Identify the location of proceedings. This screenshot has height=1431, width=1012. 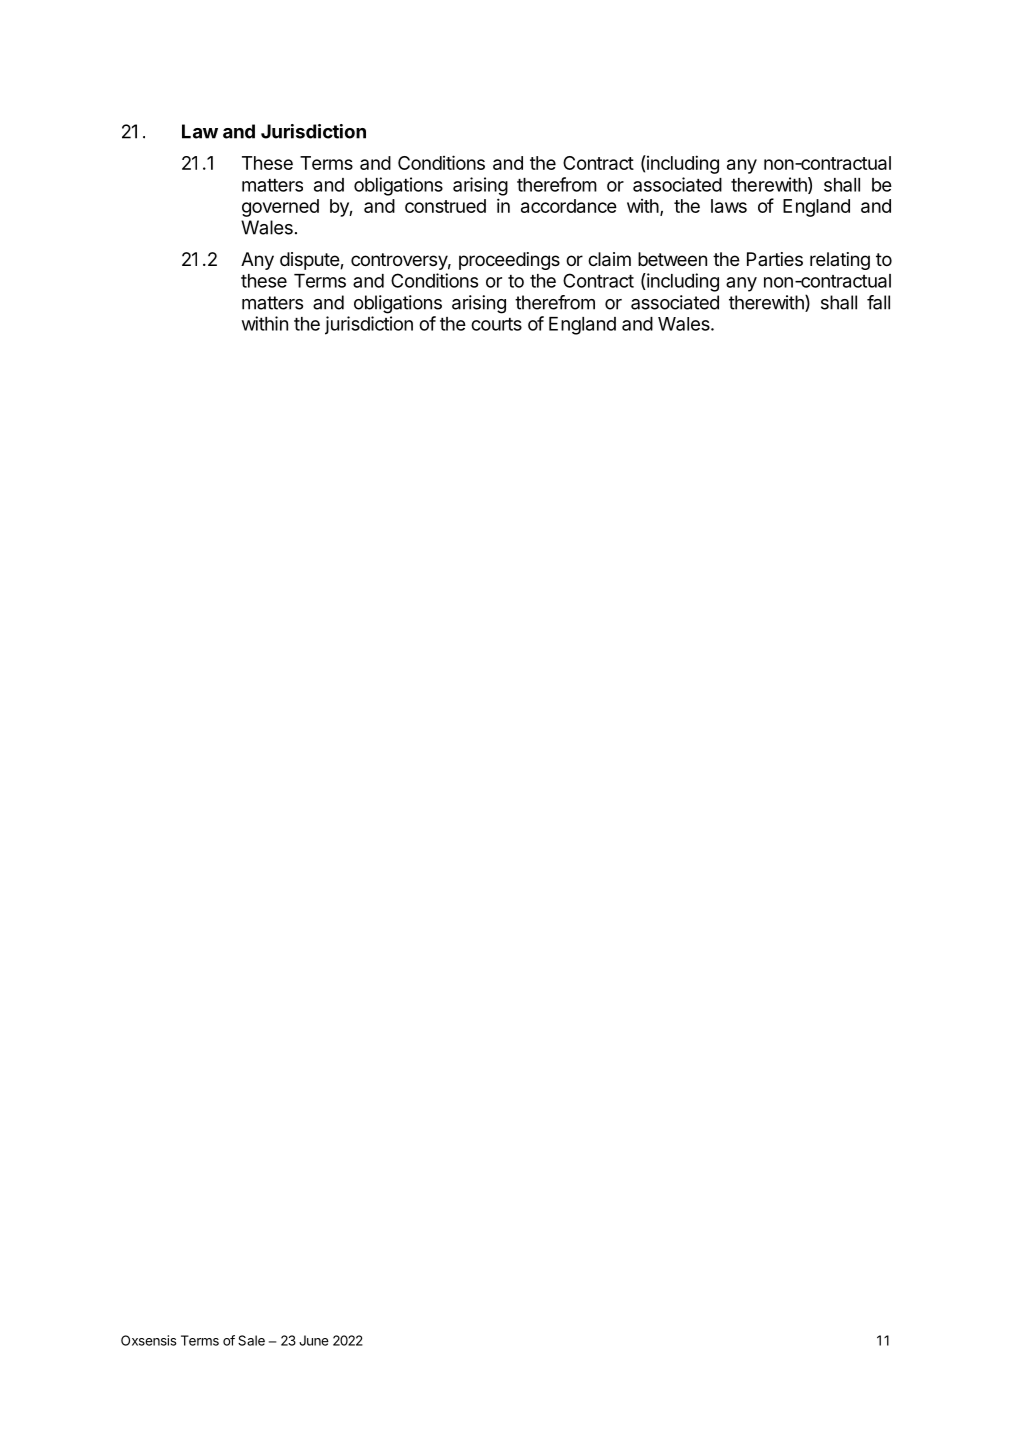
(509, 261).
